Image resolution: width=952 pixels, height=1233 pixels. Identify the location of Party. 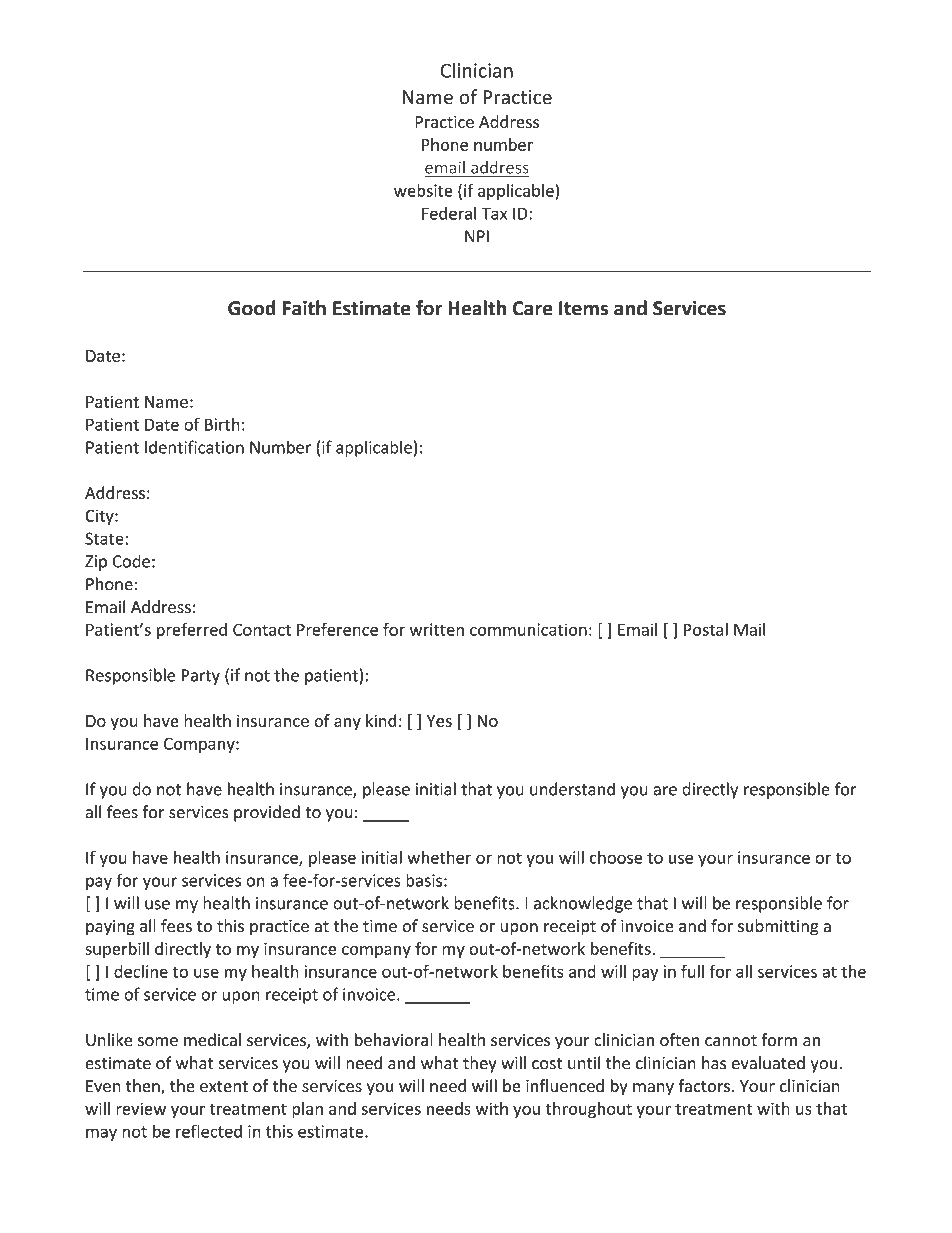
(200, 677).
